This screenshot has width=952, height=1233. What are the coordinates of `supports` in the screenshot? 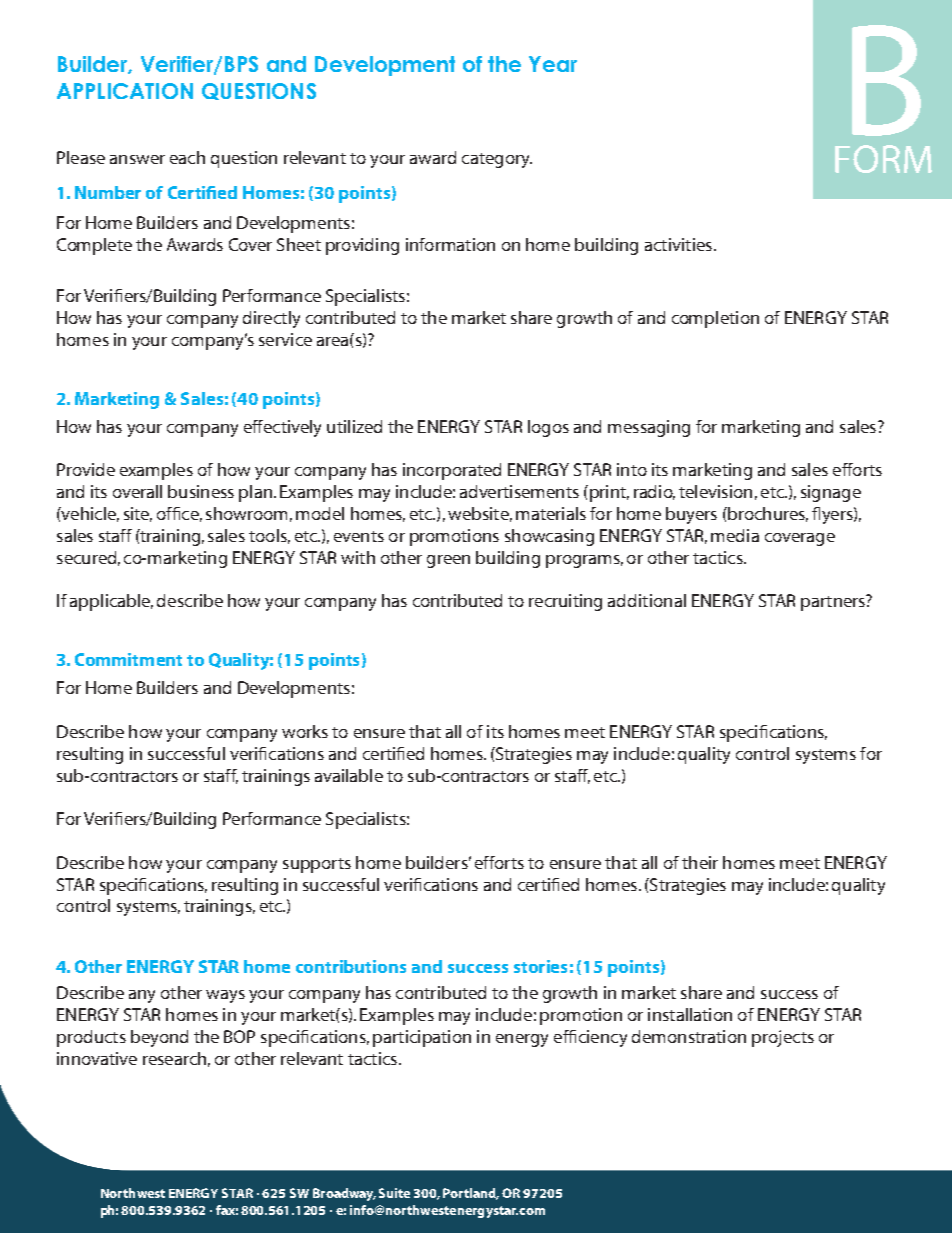 It's located at (317, 865).
